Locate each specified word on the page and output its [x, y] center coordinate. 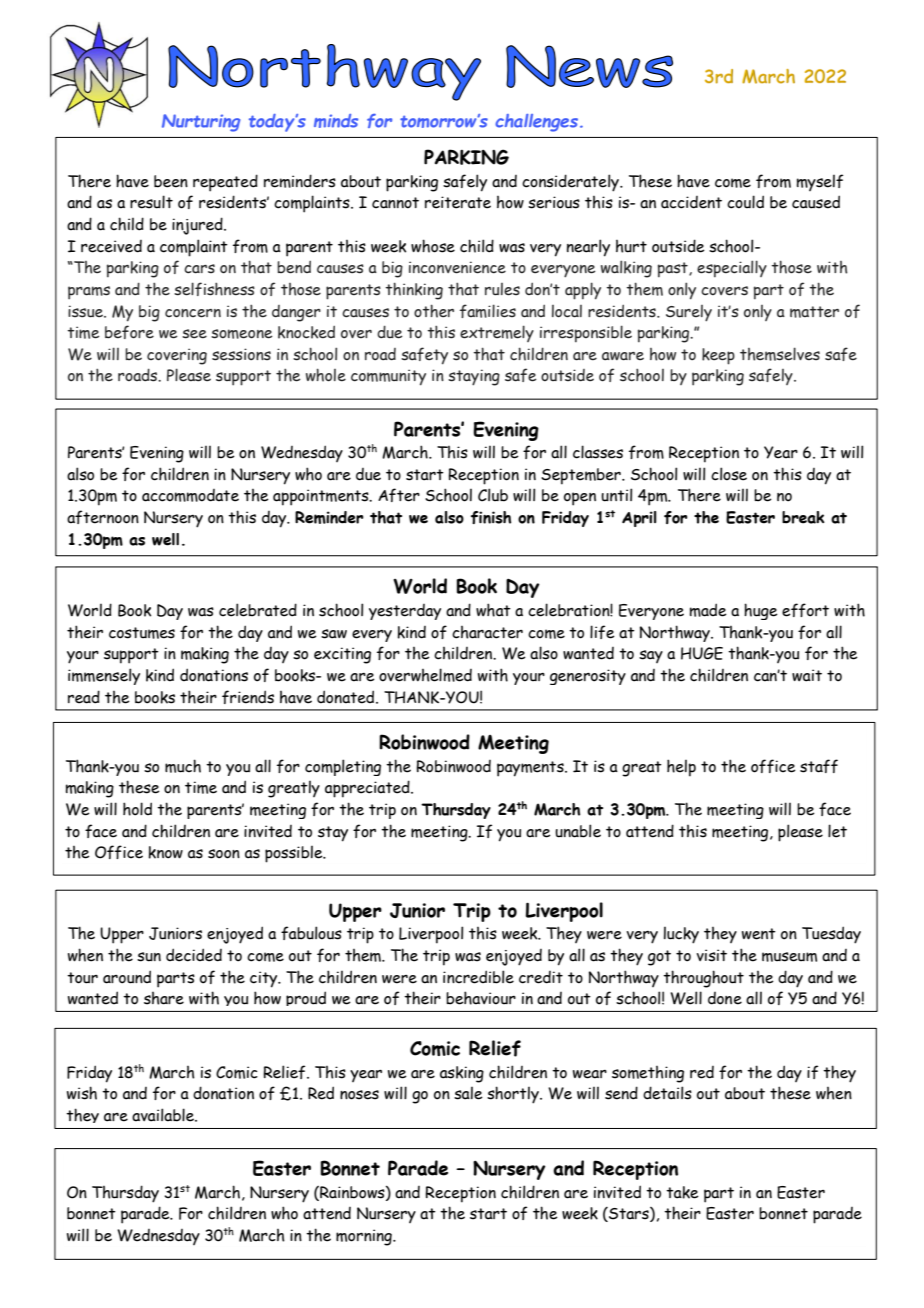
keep [718, 356]
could [745, 202]
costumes [142, 633]
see [194, 334]
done [725, 998]
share [164, 998]
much [183, 766]
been [171, 181]
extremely [497, 333]
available [164, 1115]
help [681, 768]
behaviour [481, 998]
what [493, 610]
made [708, 610]
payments [531, 769]
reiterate [458, 202]
